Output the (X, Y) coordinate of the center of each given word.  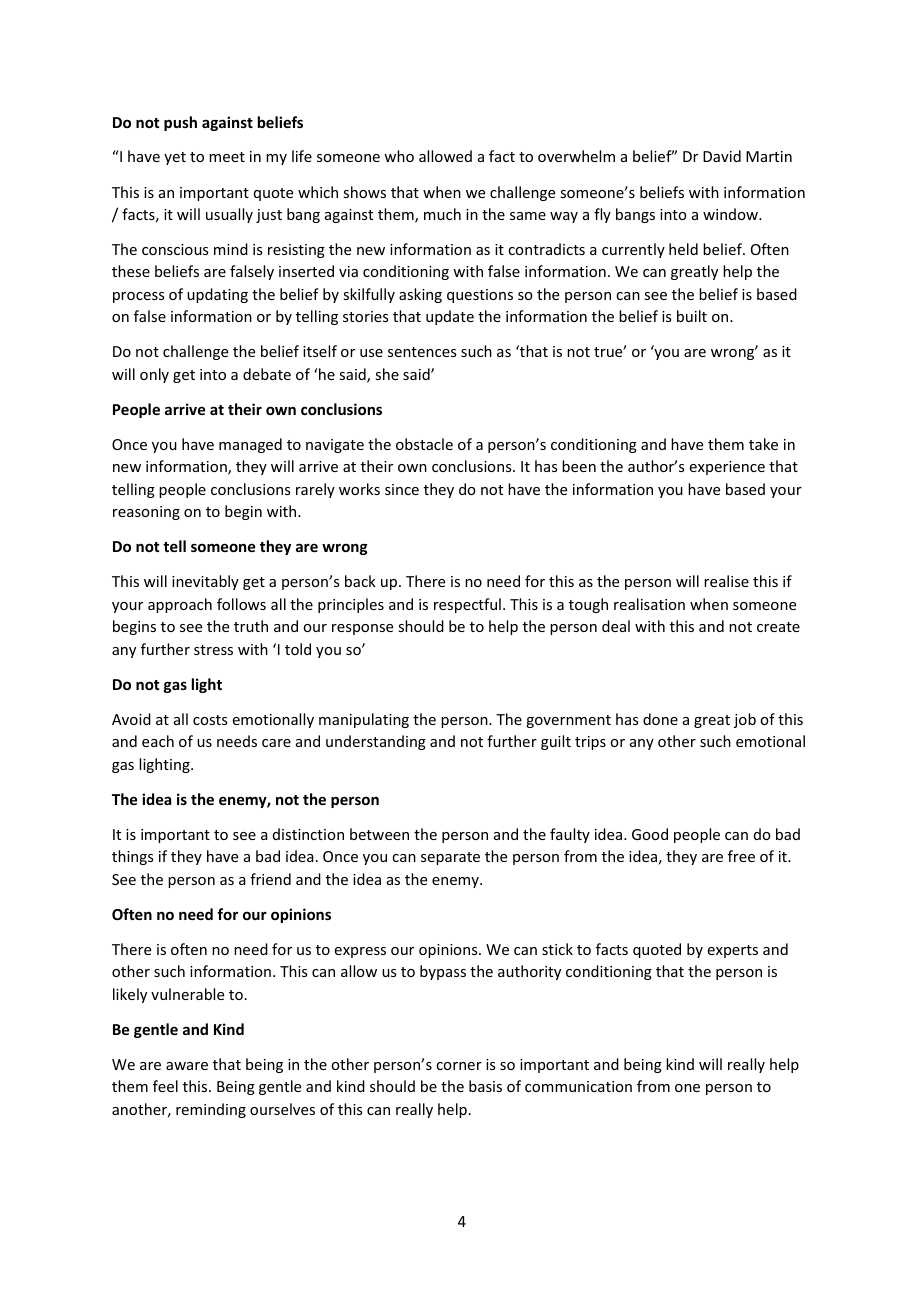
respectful (467, 605)
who (399, 156)
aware (187, 1066)
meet (227, 157)
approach (180, 605)
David (722, 156)
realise (726, 581)
